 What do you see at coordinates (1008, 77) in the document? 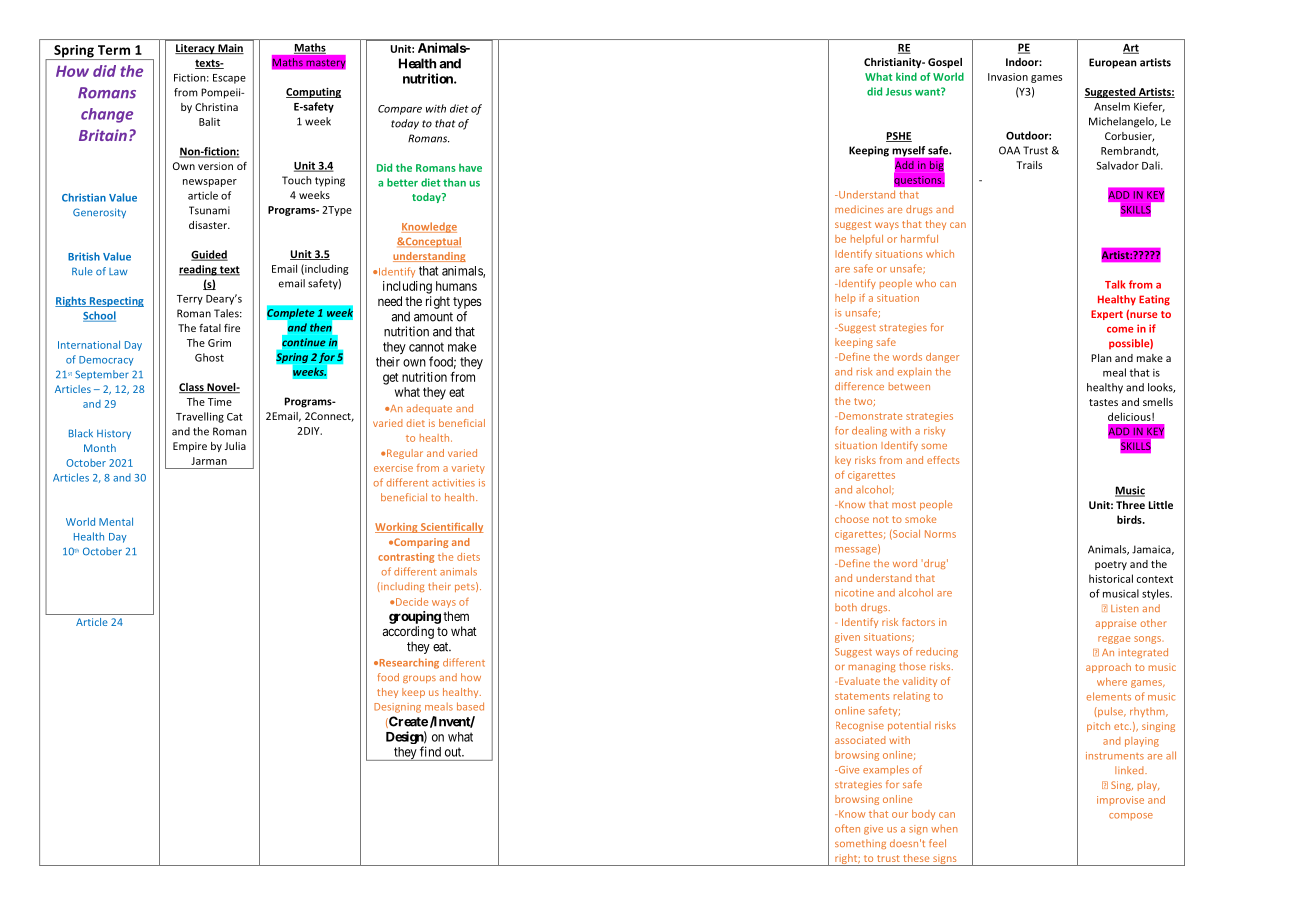
I see `Invasion` at bounding box center [1008, 77].
